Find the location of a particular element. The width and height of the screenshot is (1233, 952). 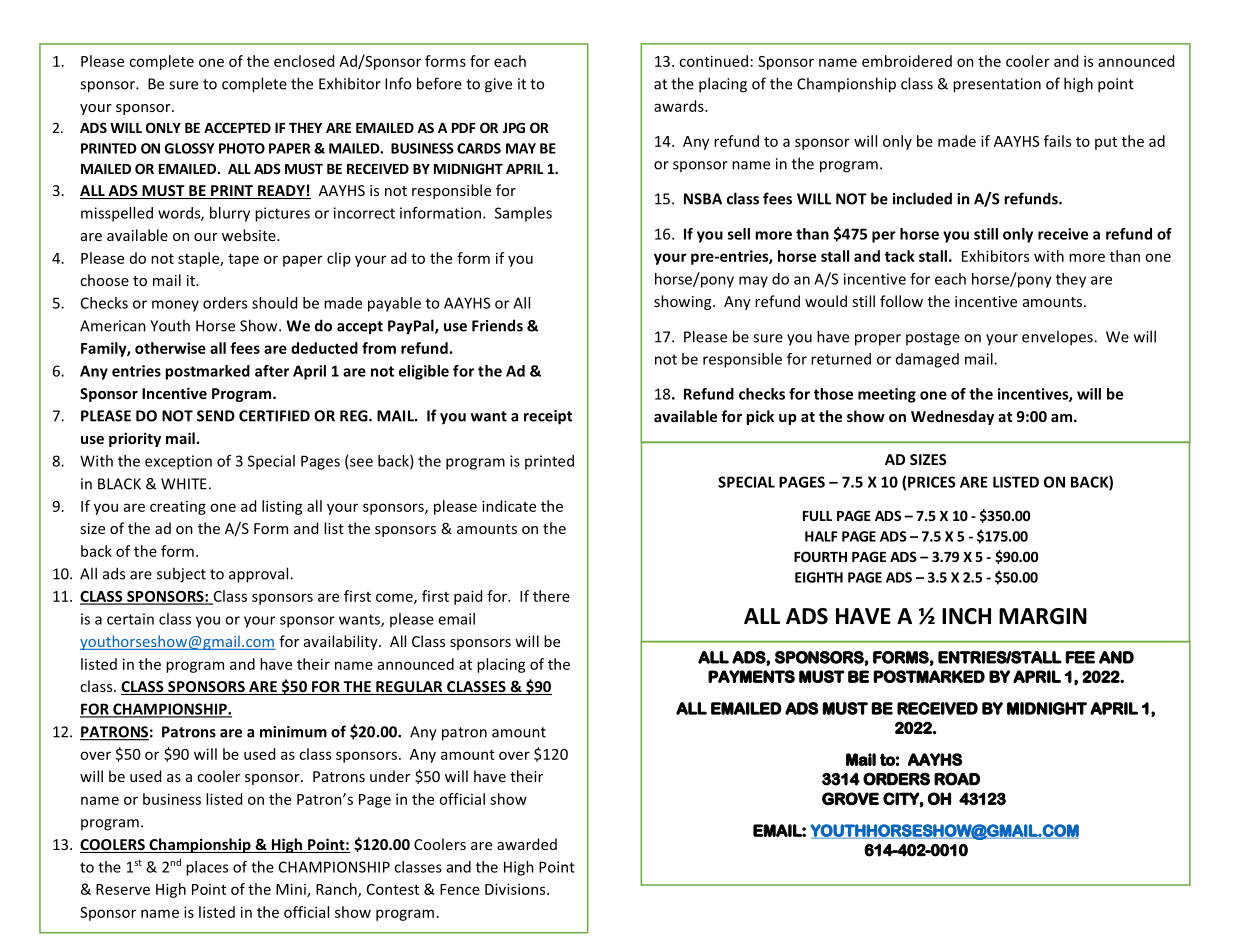

indicate is located at coordinates (509, 506).
